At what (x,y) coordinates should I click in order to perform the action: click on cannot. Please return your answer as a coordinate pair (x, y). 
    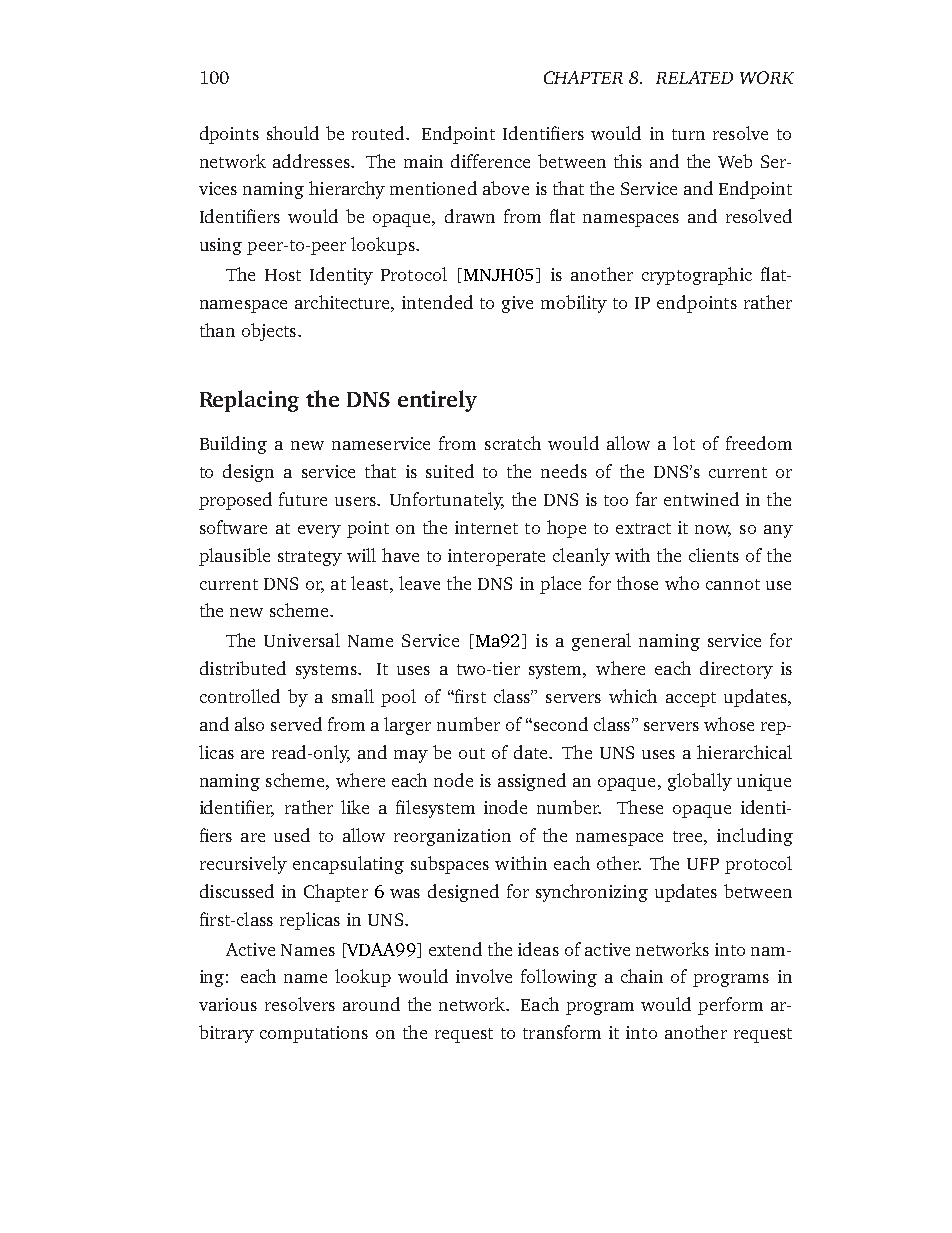
    Looking at the image, I should click on (733, 584).
